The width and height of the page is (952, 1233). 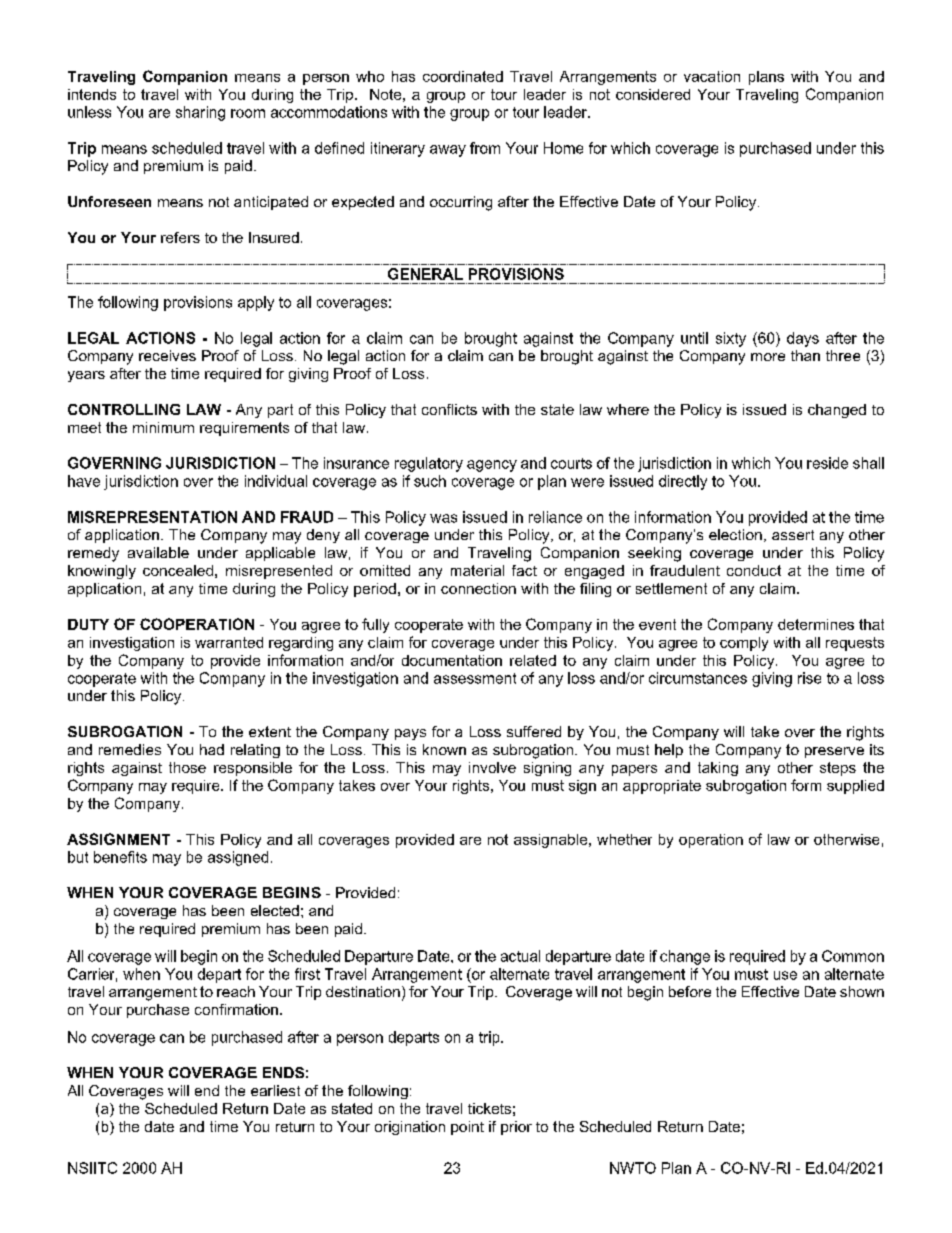 What do you see at coordinates (492, 767) in the page?
I see `involve` at bounding box center [492, 767].
